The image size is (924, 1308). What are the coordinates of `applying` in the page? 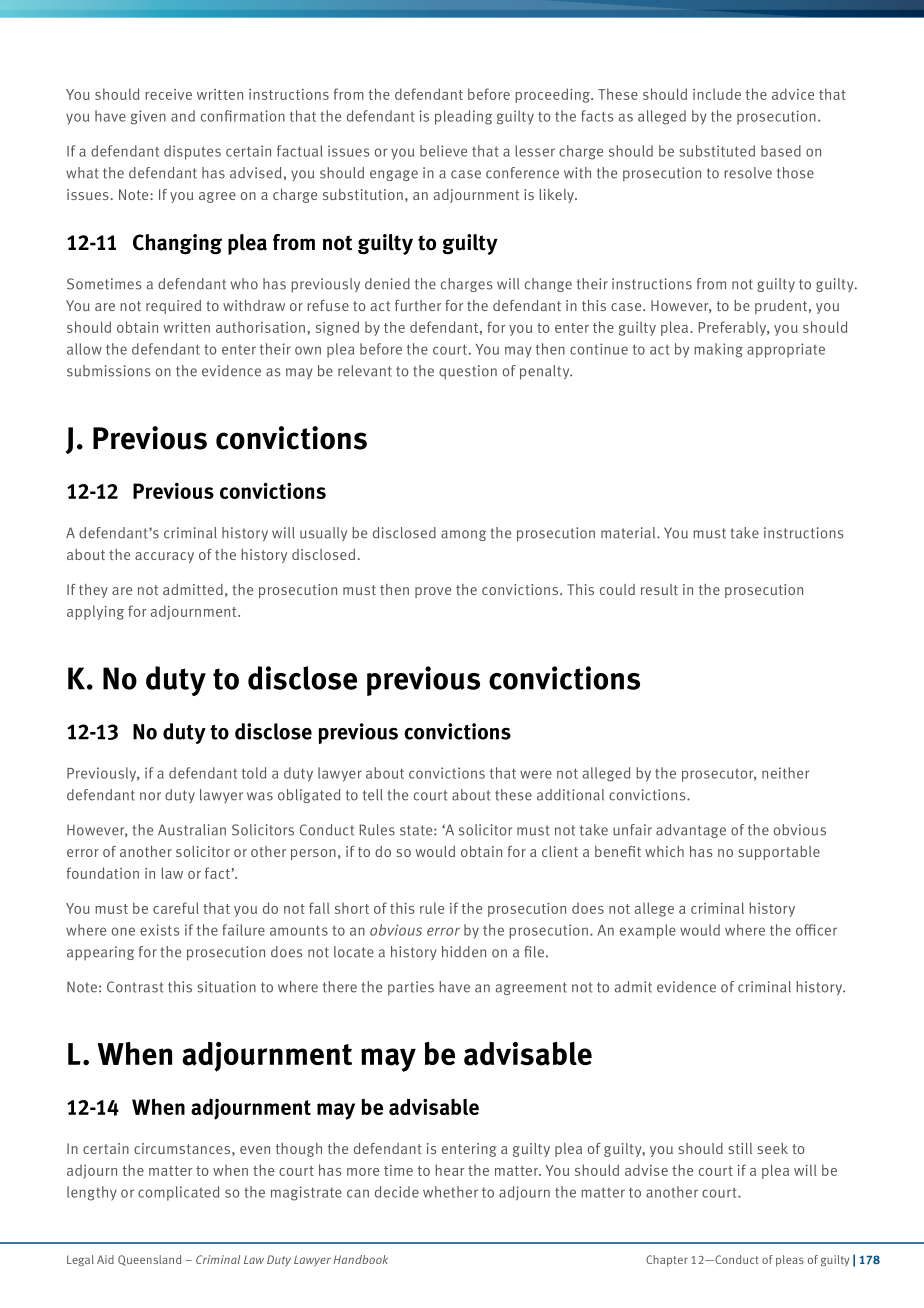 It's located at (95, 612).
